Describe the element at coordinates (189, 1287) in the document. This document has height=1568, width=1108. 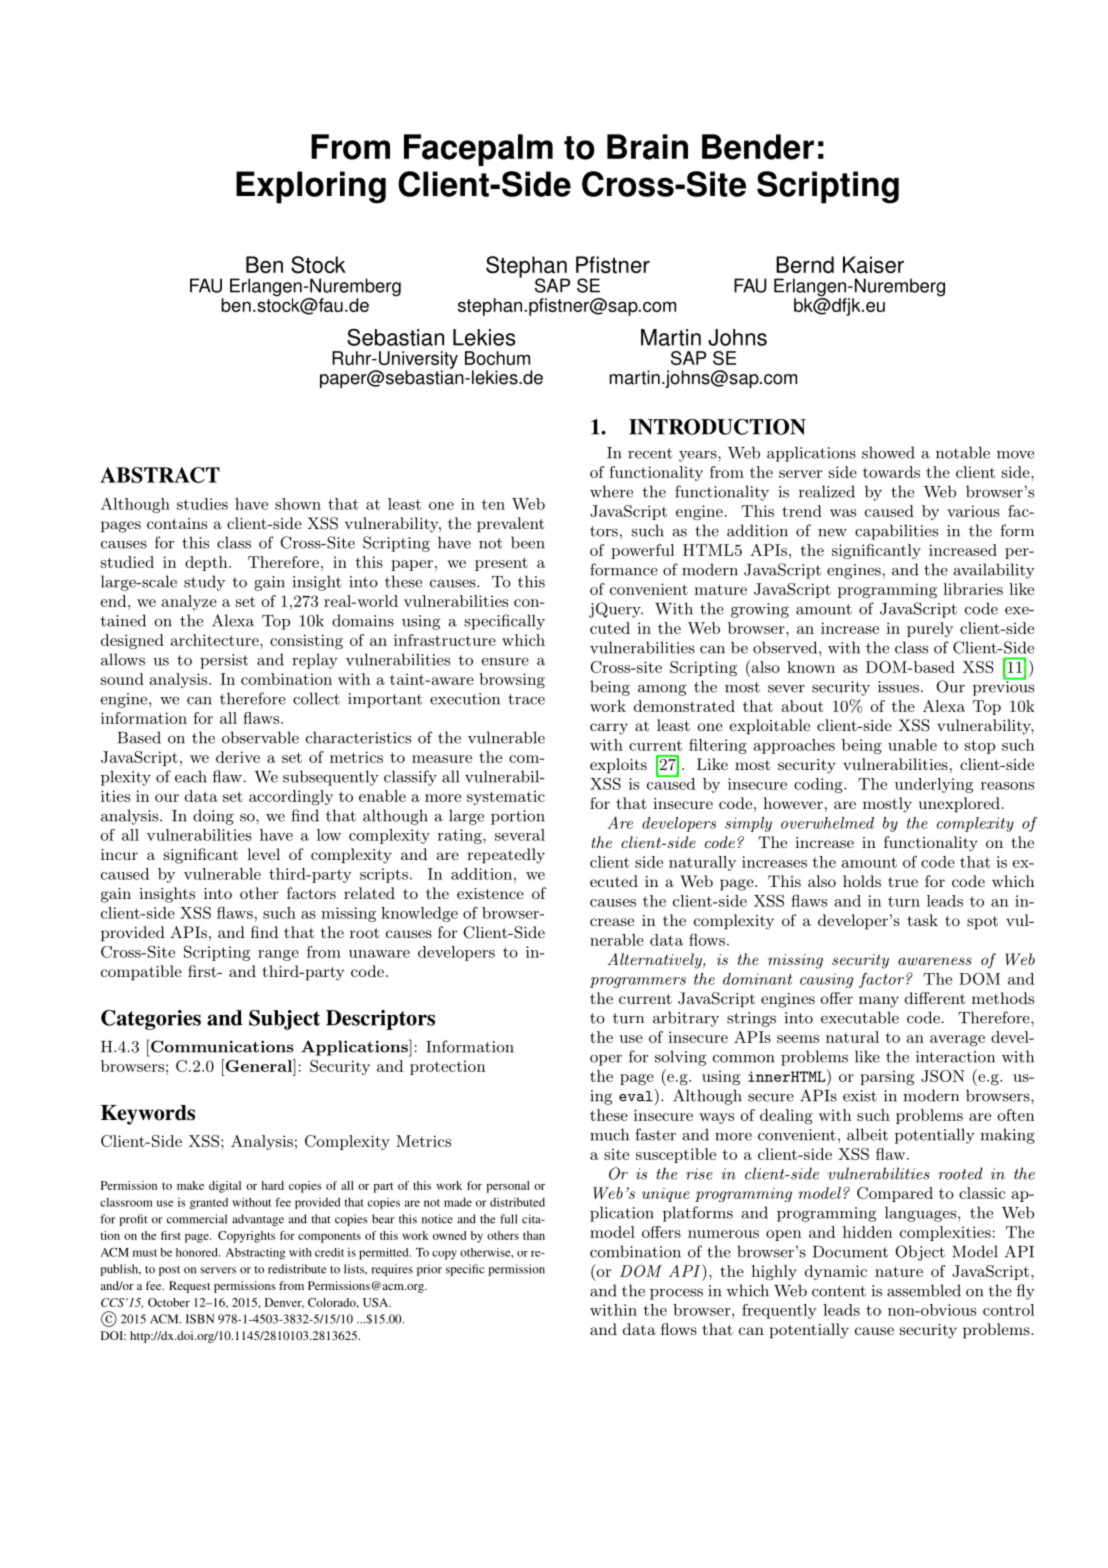
I see `Request` at that location.
